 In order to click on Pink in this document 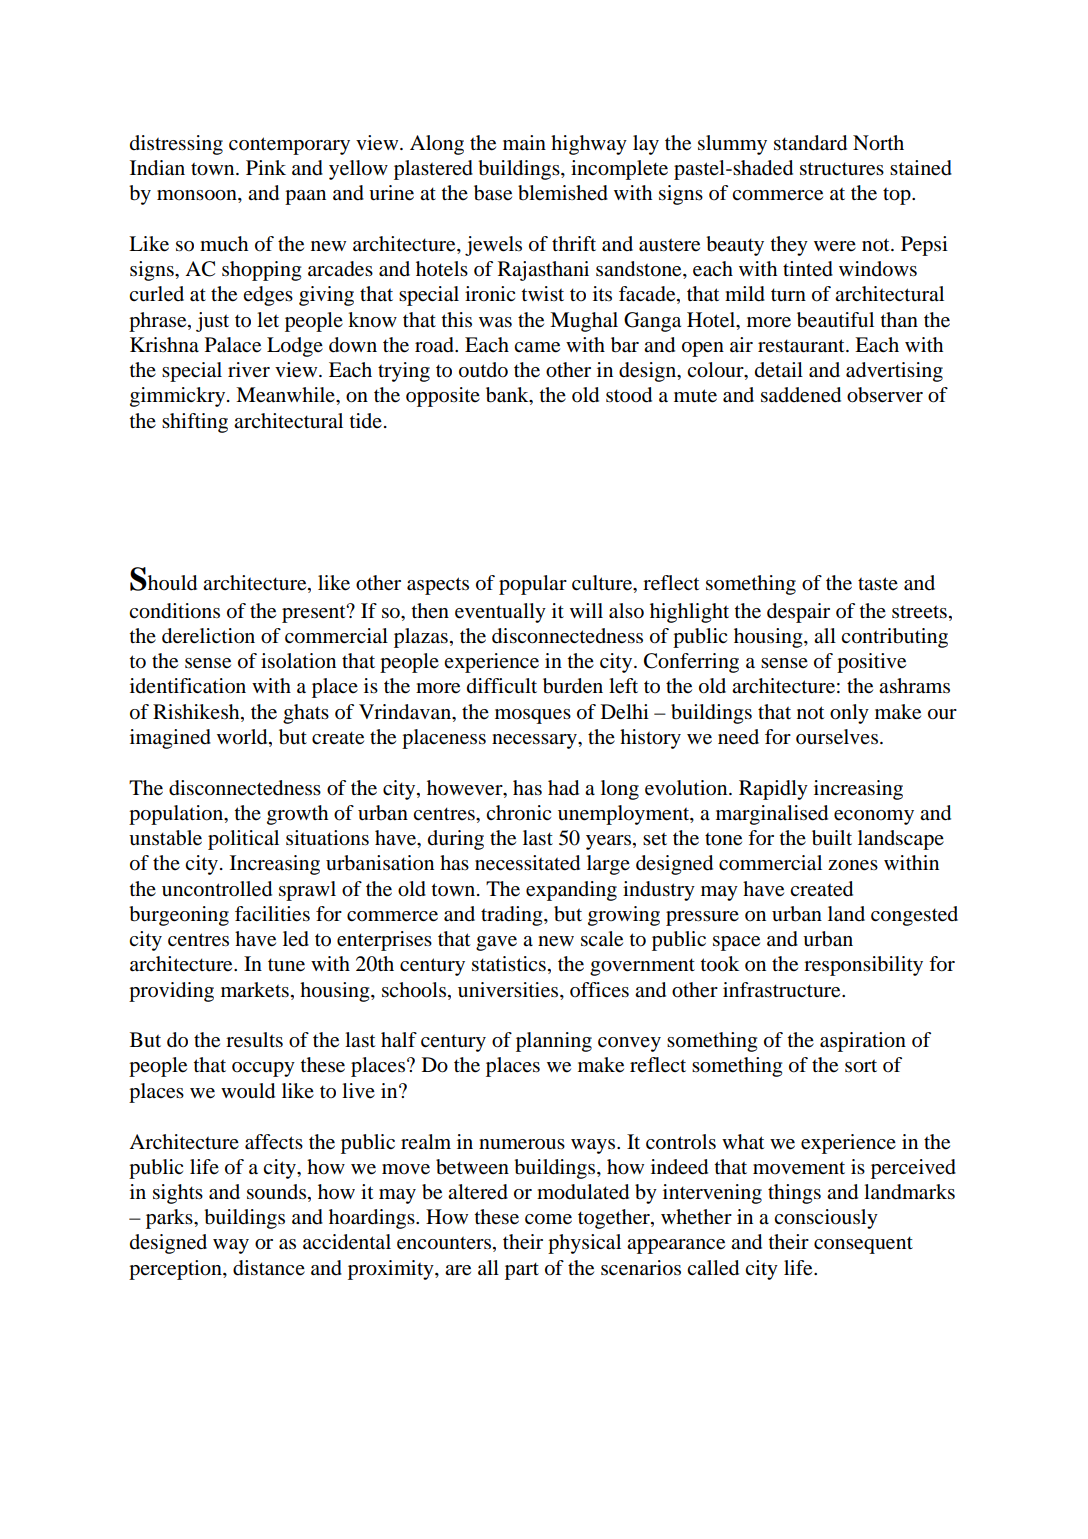, I will do `click(266, 167)`.
